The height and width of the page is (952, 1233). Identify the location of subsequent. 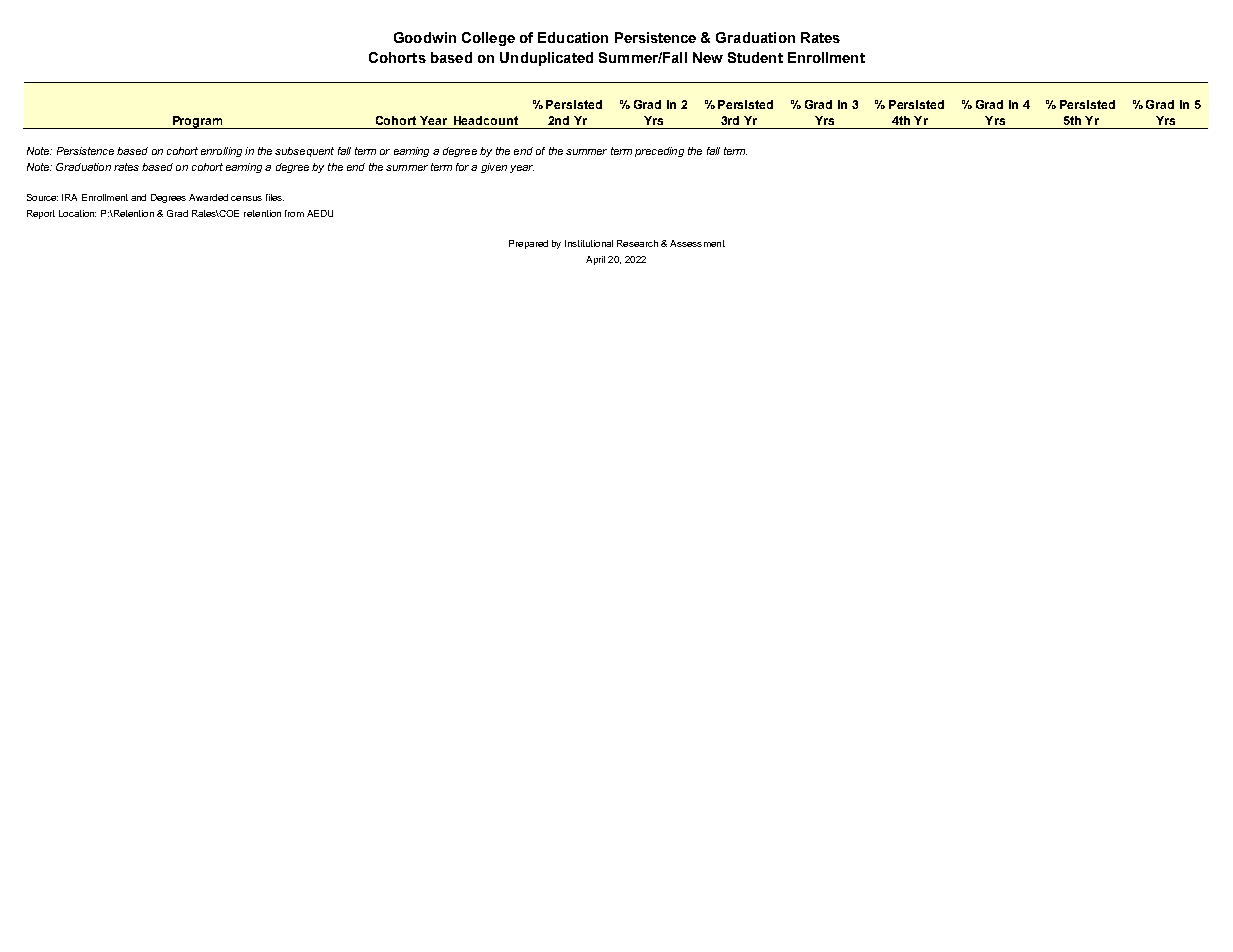
(304, 152).
